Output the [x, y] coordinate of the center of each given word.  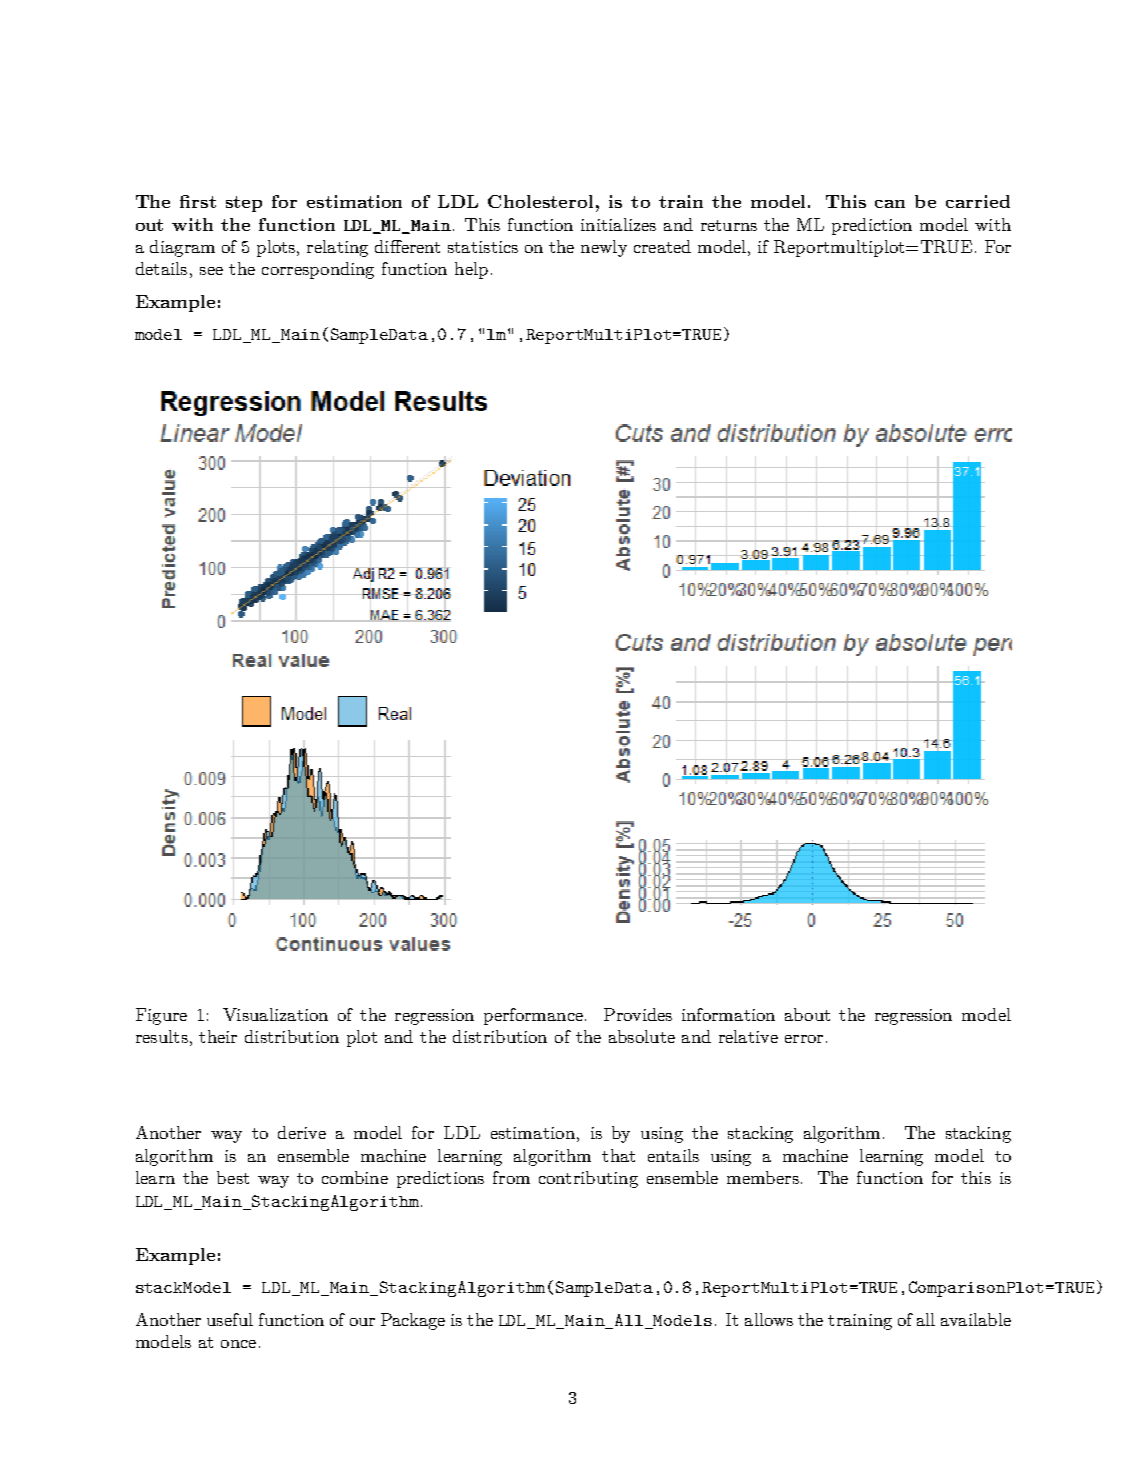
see [211, 271]
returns [729, 225]
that [618, 1155]
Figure [161, 1016]
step [244, 204]
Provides [638, 1014]
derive [302, 1132]
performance [533, 1016]
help [471, 270]
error [804, 1039]
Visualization [275, 1014]
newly [604, 248]
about [807, 1014]
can [890, 204]
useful [230, 1319]
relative [748, 1036]
